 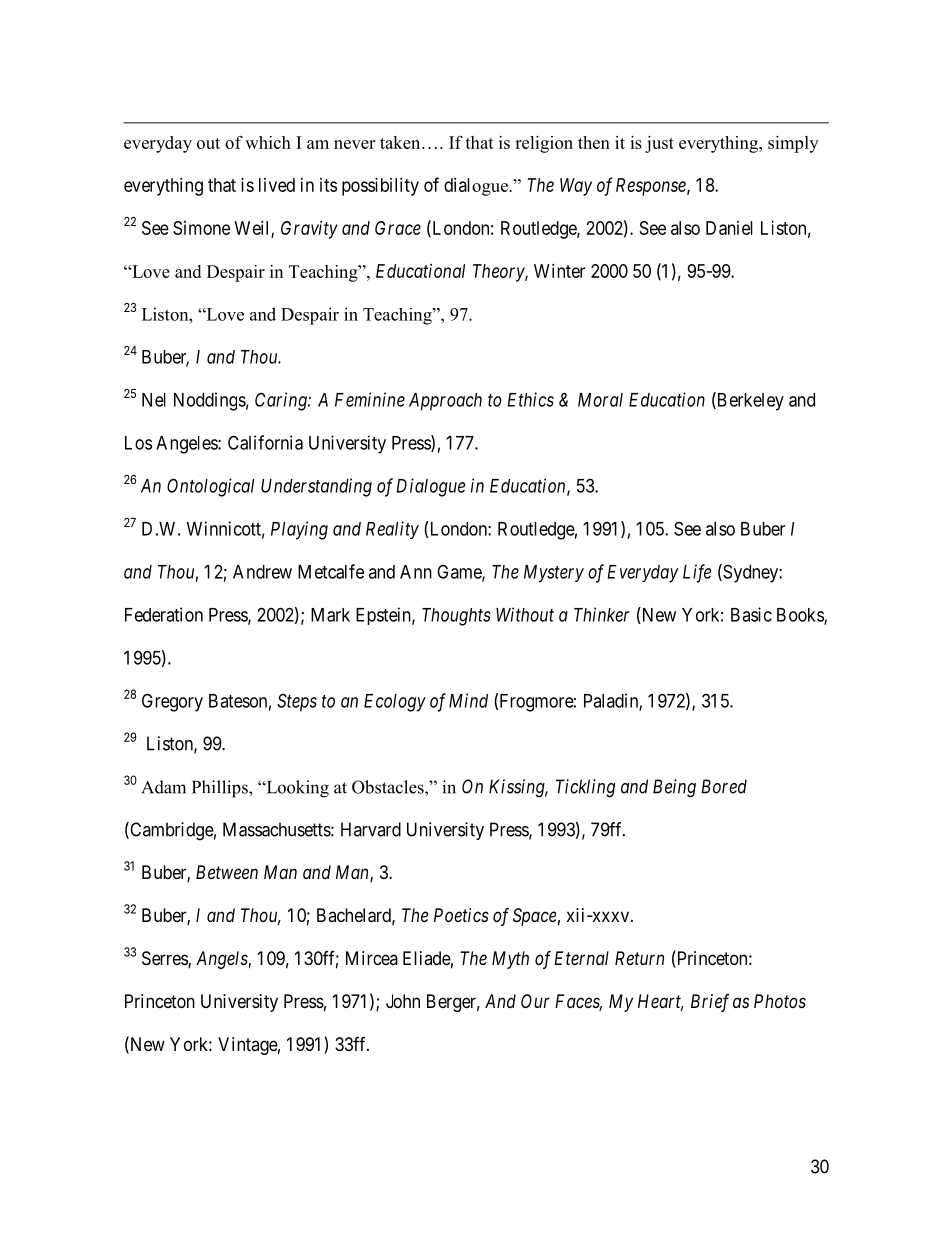 What do you see at coordinates (172, 702) in the page?
I see `Gregory` at bounding box center [172, 702].
